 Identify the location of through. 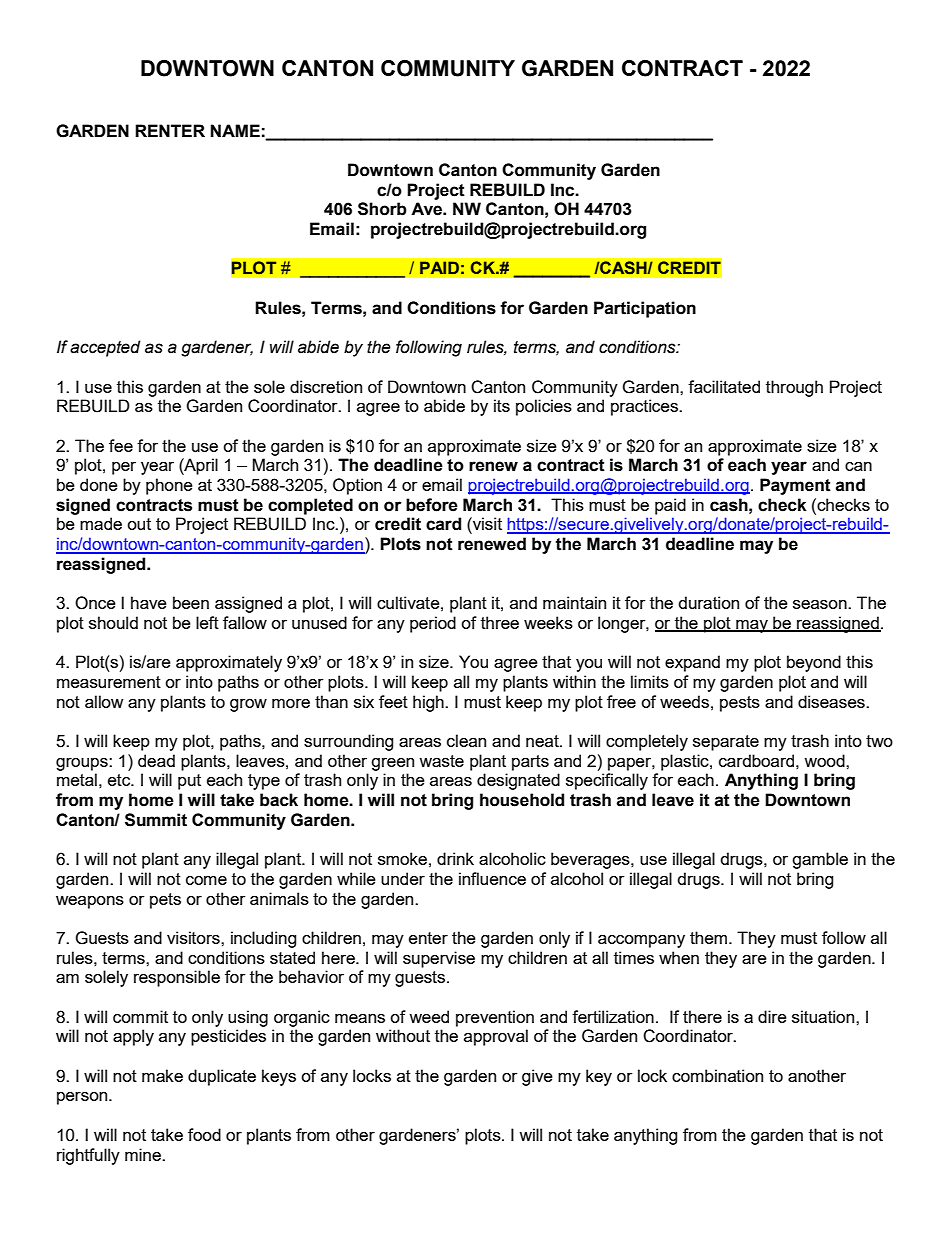
(794, 388).
